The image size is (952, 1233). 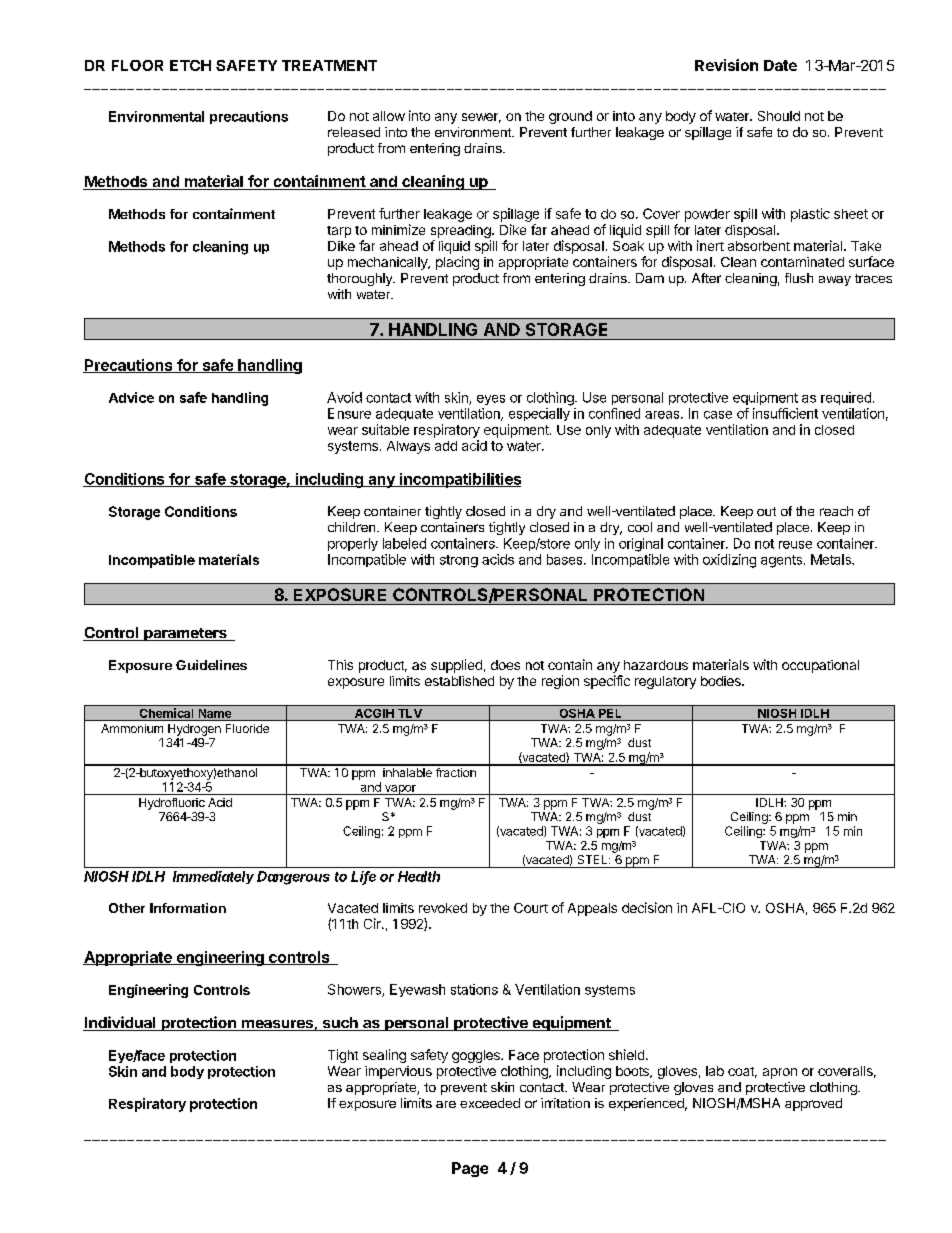 I want to click on exceeded, so click(x=490, y=1103).
